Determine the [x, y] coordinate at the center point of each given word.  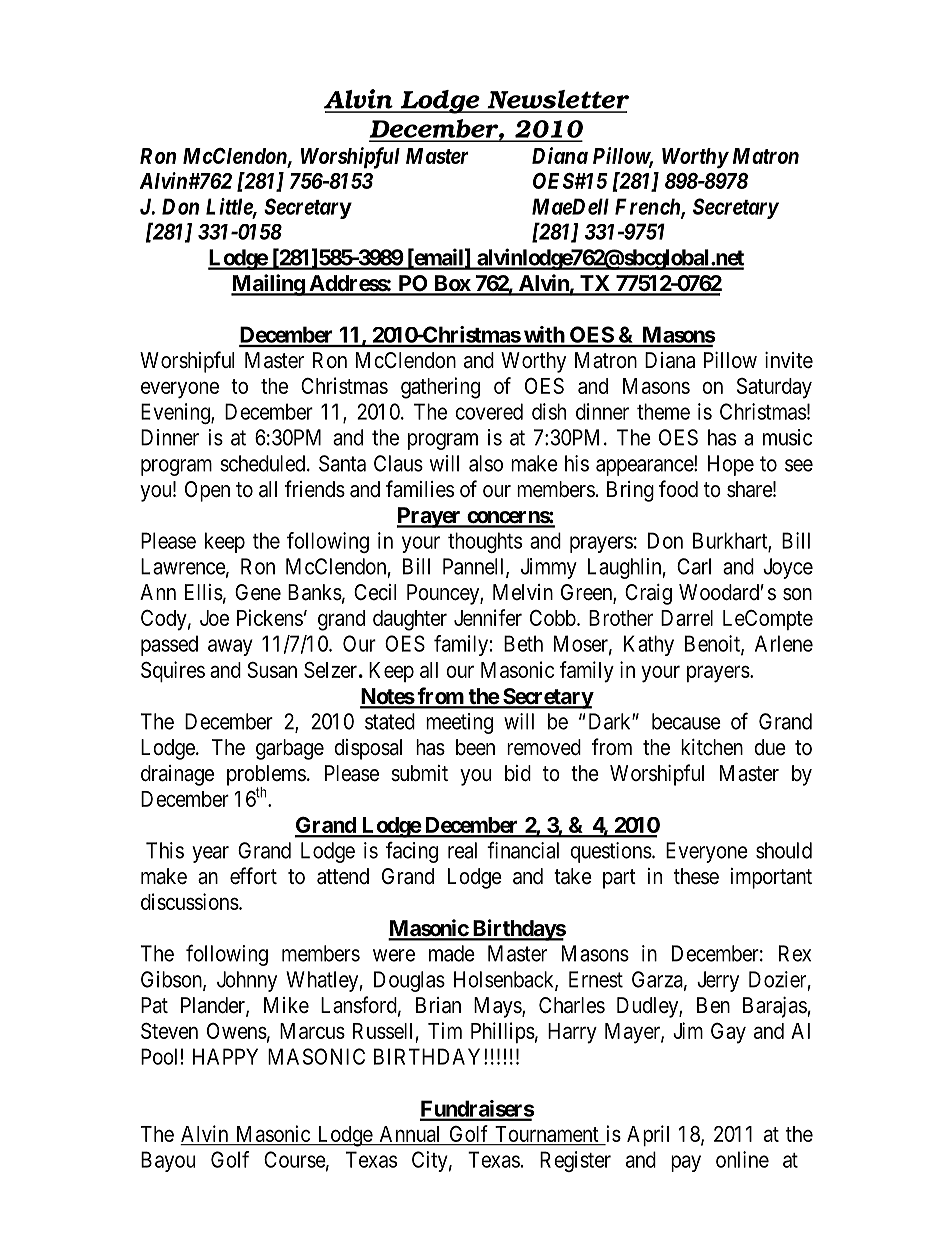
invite [789, 360]
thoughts [485, 542]
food [678, 489]
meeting [459, 723]
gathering [440, 388]
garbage [290, 749]
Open [207, 491]
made [452, 953]
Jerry [718, 981]
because [686, 721]
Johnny [247, 981]
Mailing [268, 285]
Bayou [168, 1161]
